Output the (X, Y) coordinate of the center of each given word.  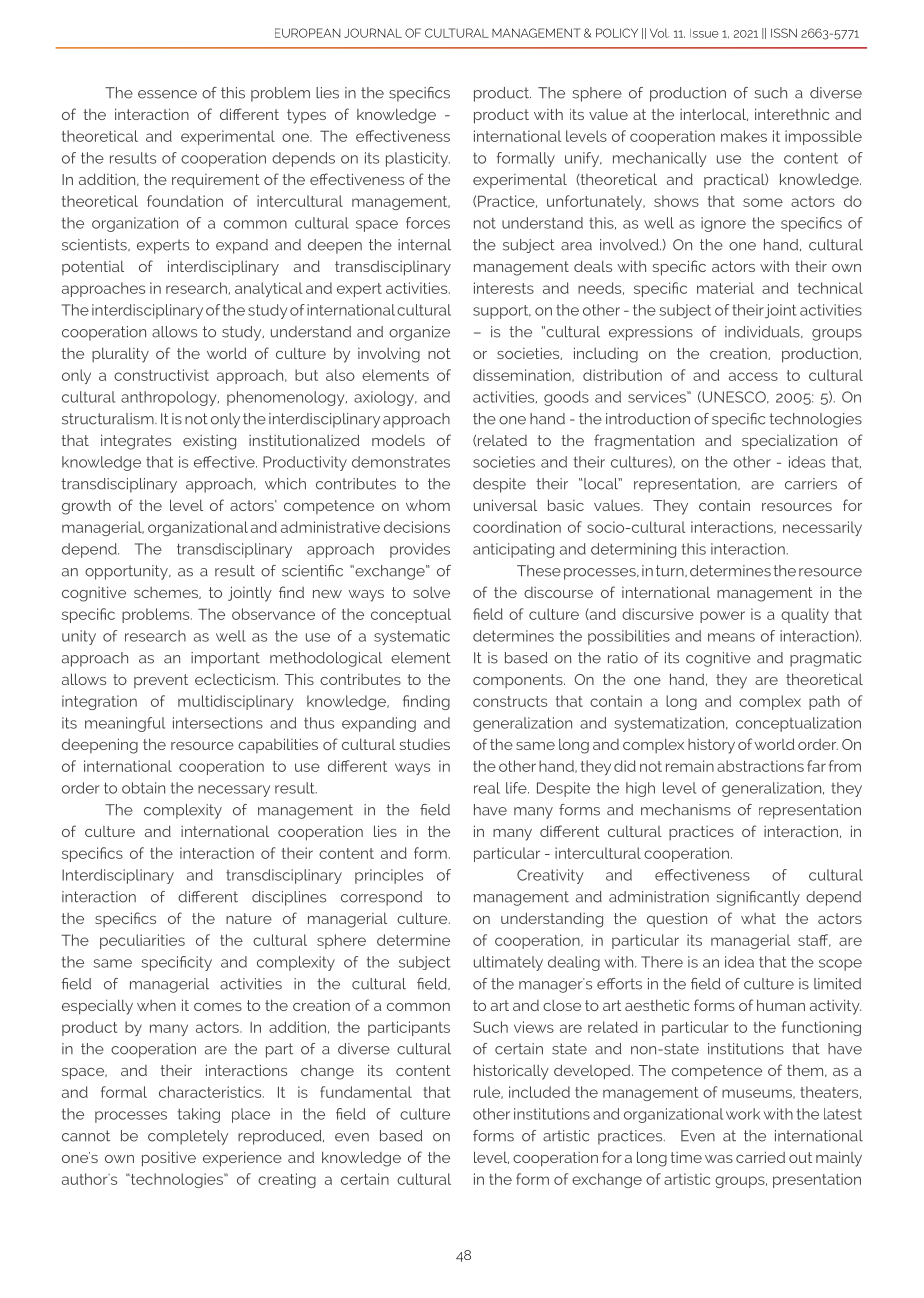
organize (419, 333)
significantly (758, 898)
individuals (763, 332)
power (722, 617)
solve (431, 592)
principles (389, 876)
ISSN (784, 33)
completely (188, 1137)
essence (167, 94)
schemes (167, 593)
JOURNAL (373, 33)
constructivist (161, 375)
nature (249, 918)
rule (488, 1092)
